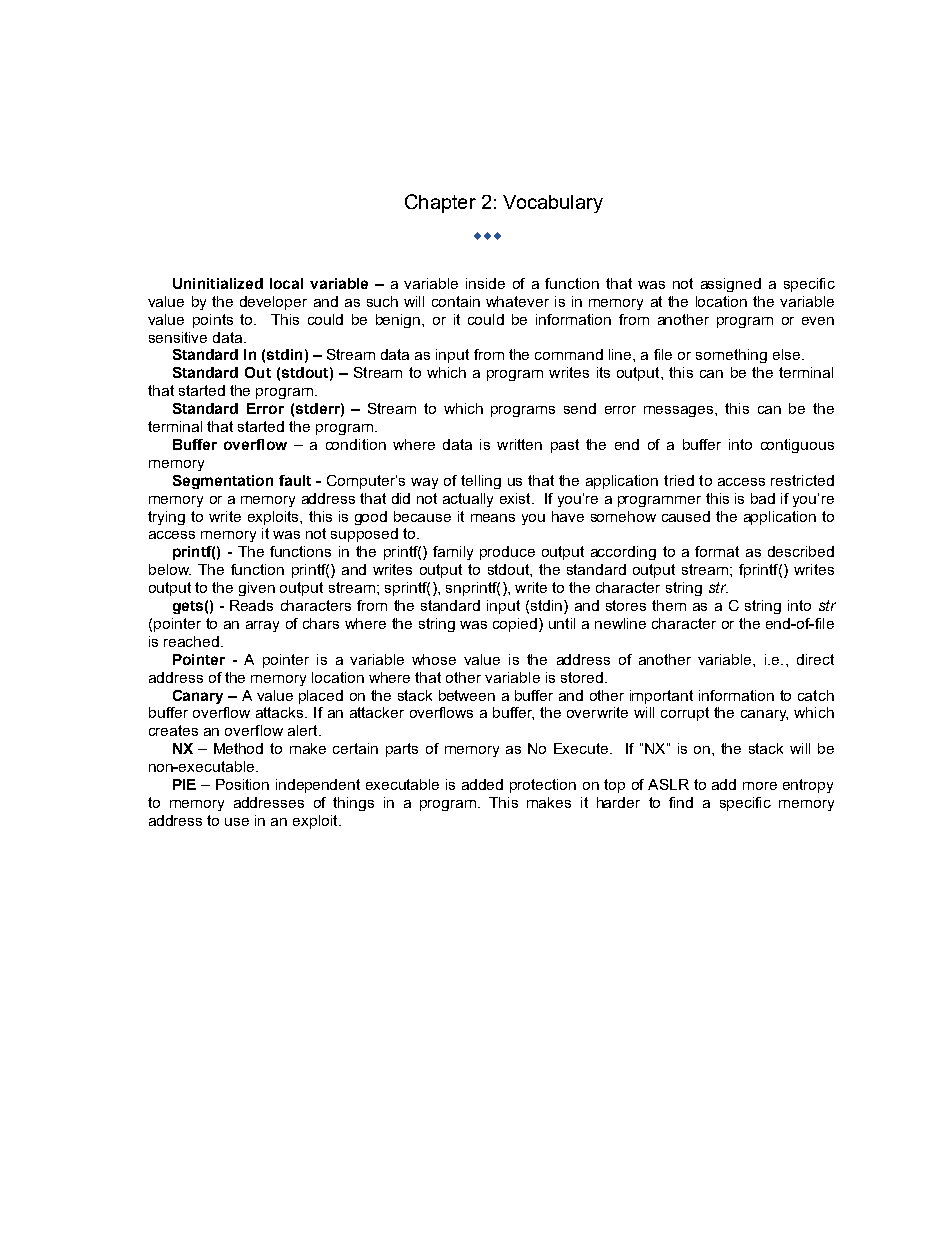  What do you see at coordinates (440, 203) in the image?
I see `Chapter` at bounding box center [440, 203].
